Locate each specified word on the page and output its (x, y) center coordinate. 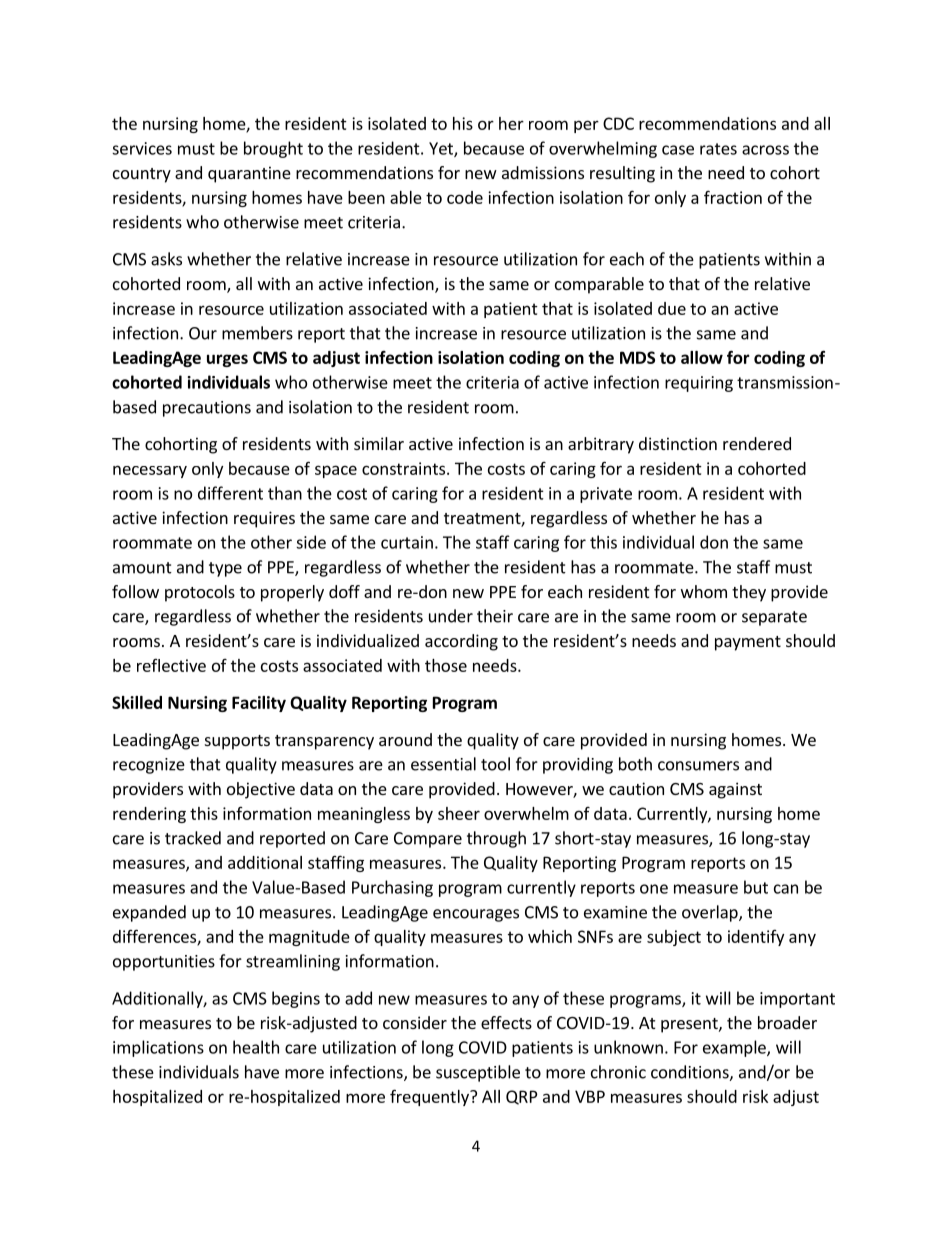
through (496, 839)
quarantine (249, 174)
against (735, 790)
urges (227, 360)
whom (704, 591)
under (451, 616)
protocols (200, 593)
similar (379, 443)
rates (718, 149)
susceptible (478, 1073)
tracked (193, 838)
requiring (699, 384)
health (256, 1047)
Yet (442, 149)
